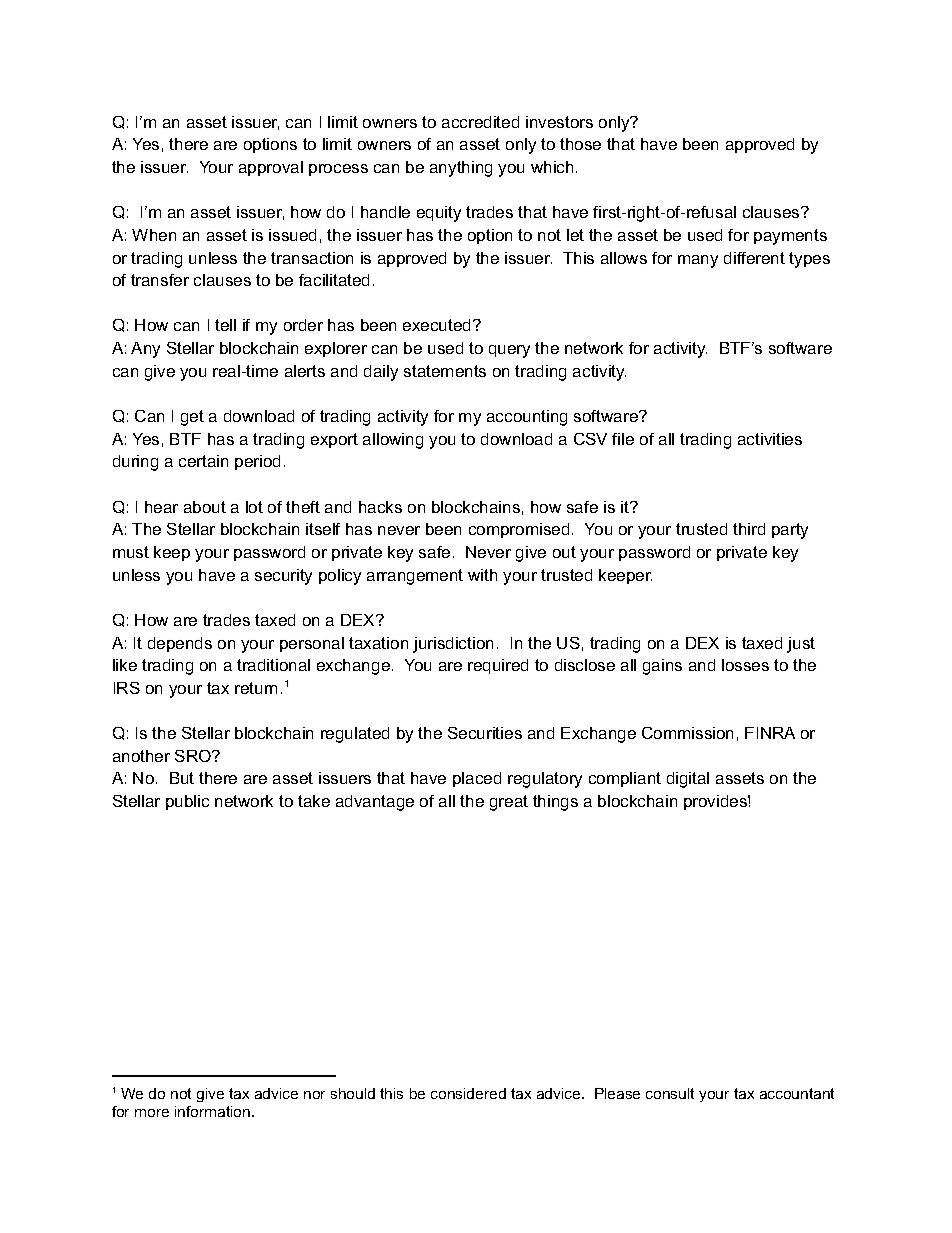 This image has width=952, height=1233. Describe the element at coordinates (485, 733) in the image. I see `Securities` at that location.
